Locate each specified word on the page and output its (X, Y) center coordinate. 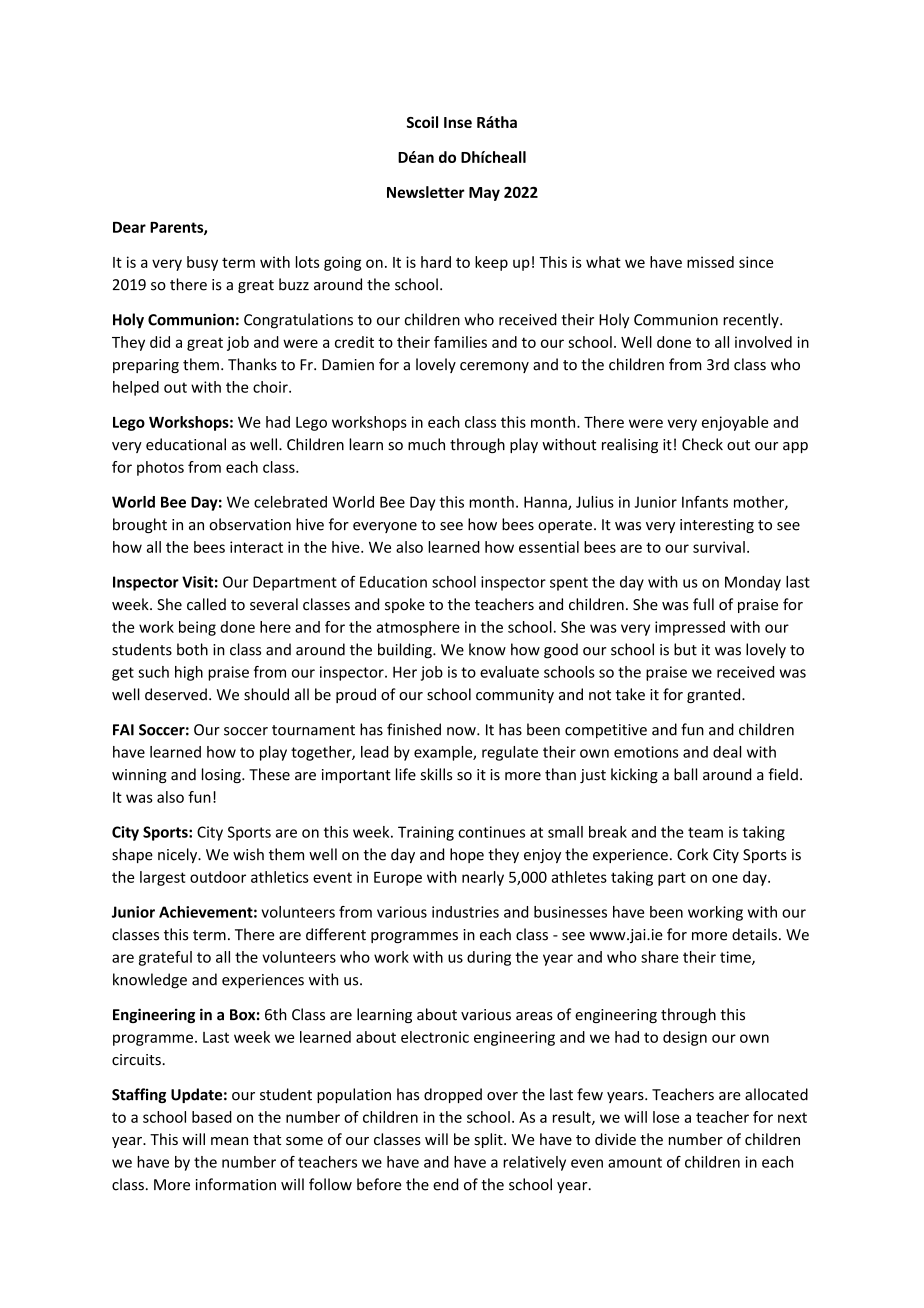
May (484, 194)
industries (465, 912)
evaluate (509, 672)
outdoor (218, 877)
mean (229, 1141)
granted (715, 695)
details (754, 934)
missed (710, 262)
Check (702, 444)
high (189, 673)
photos (160, 468)
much (426, 444)
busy (202, 263)
